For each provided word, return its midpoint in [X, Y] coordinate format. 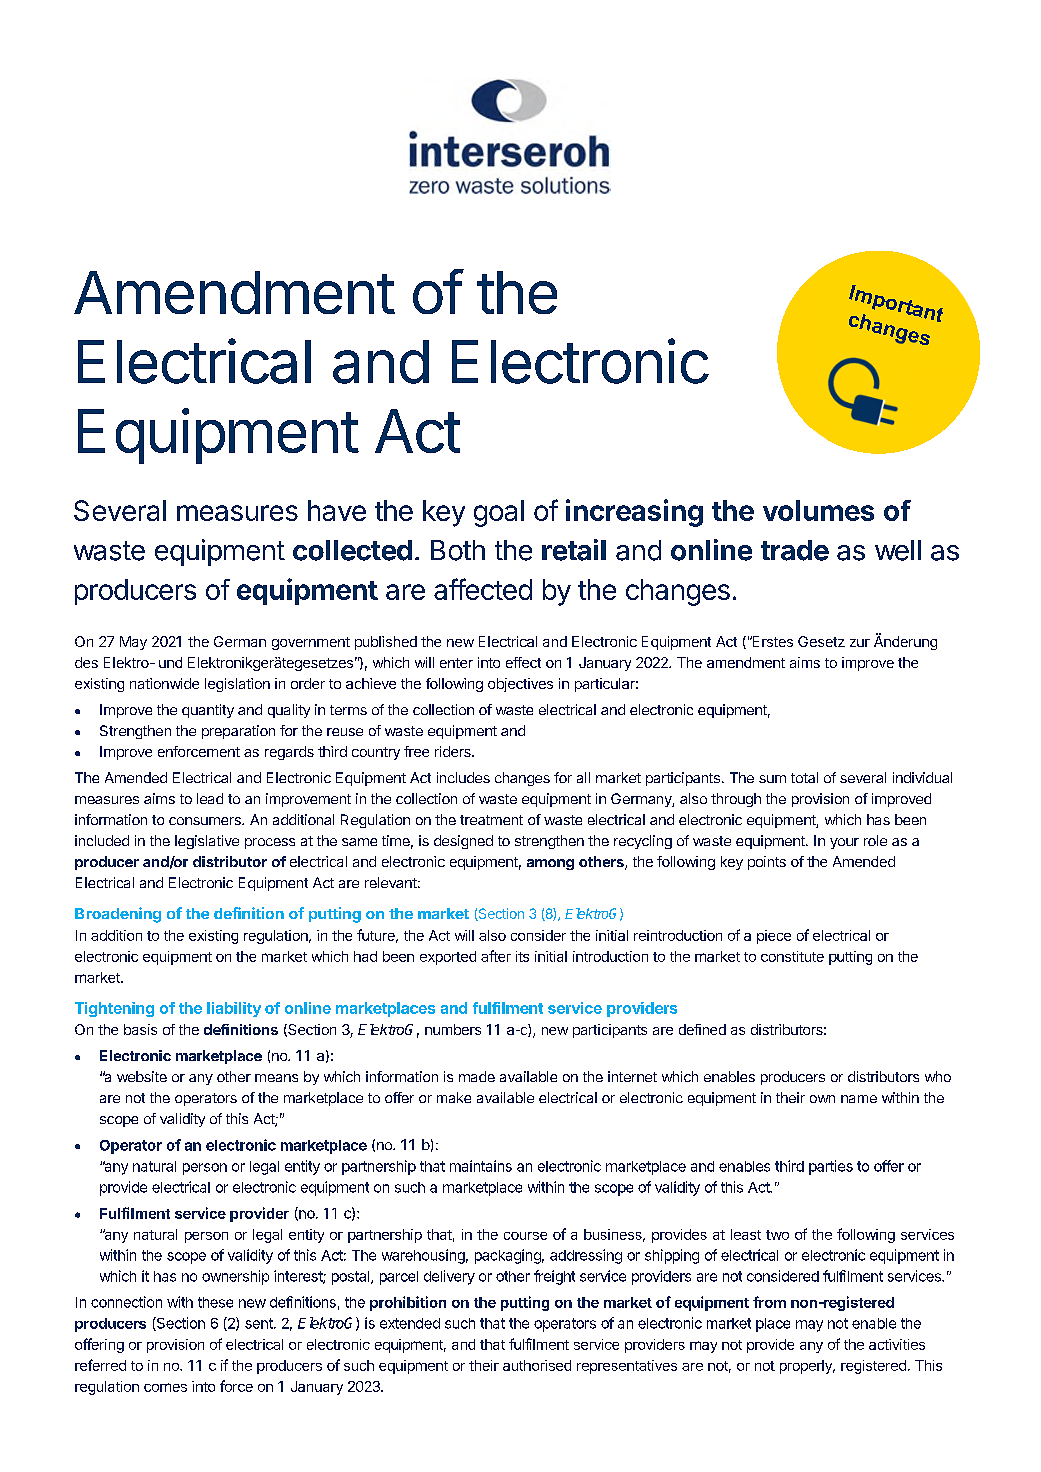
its [522, 956]
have [337, 510]
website [142, 1076]
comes [165, 1387]
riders [454, 751]
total [804, 777]
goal [499, 513]
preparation [238, 732]
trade [795, 550]
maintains [481, 1166]
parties [831, 1167]
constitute [792, 956]
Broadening [118, 915]
